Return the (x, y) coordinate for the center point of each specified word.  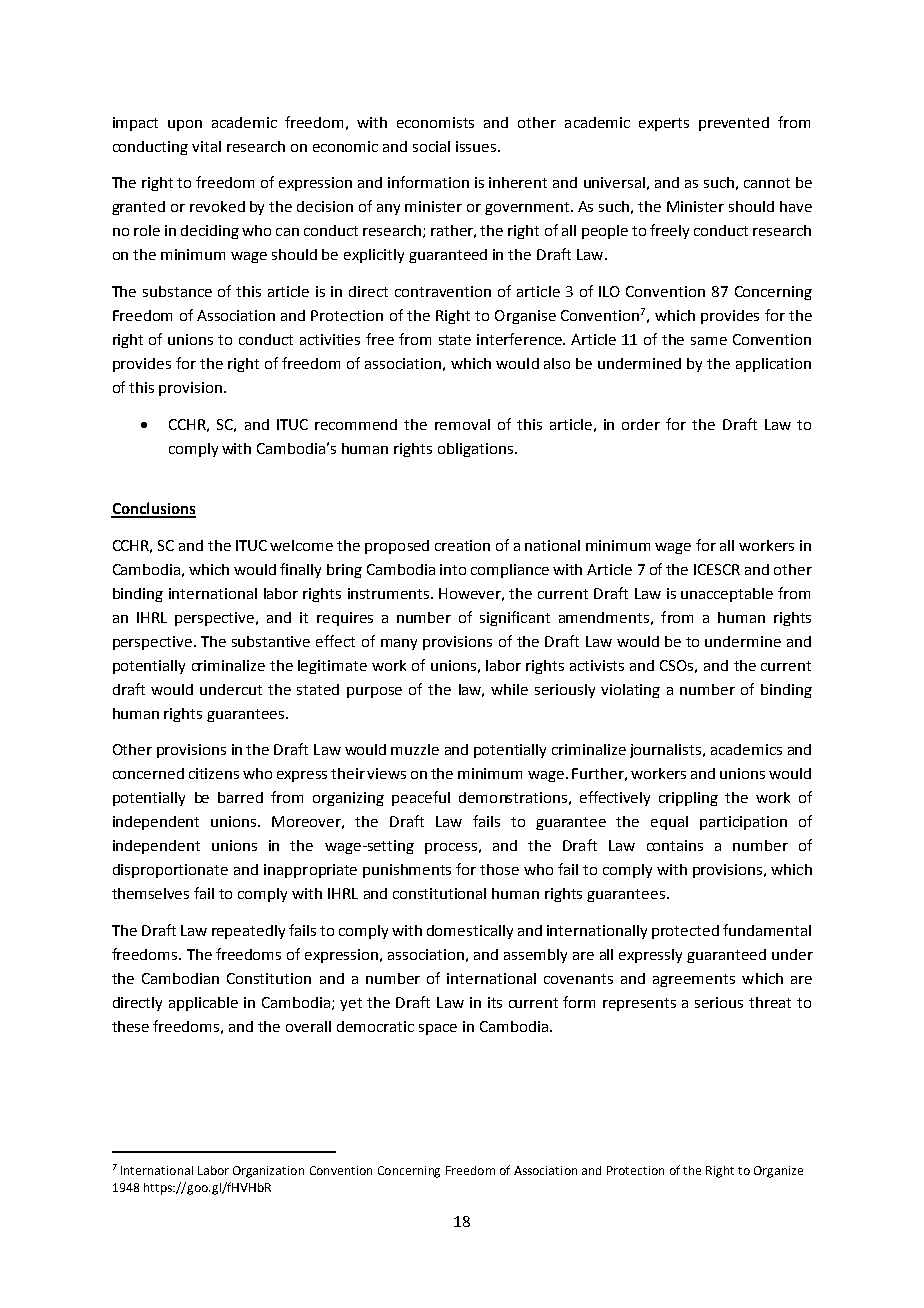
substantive (271, 641)
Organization (268, 1172)
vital (206, 146)
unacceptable (727, 595)
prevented (734, 124)
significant (515, 618)
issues (477, 146)
